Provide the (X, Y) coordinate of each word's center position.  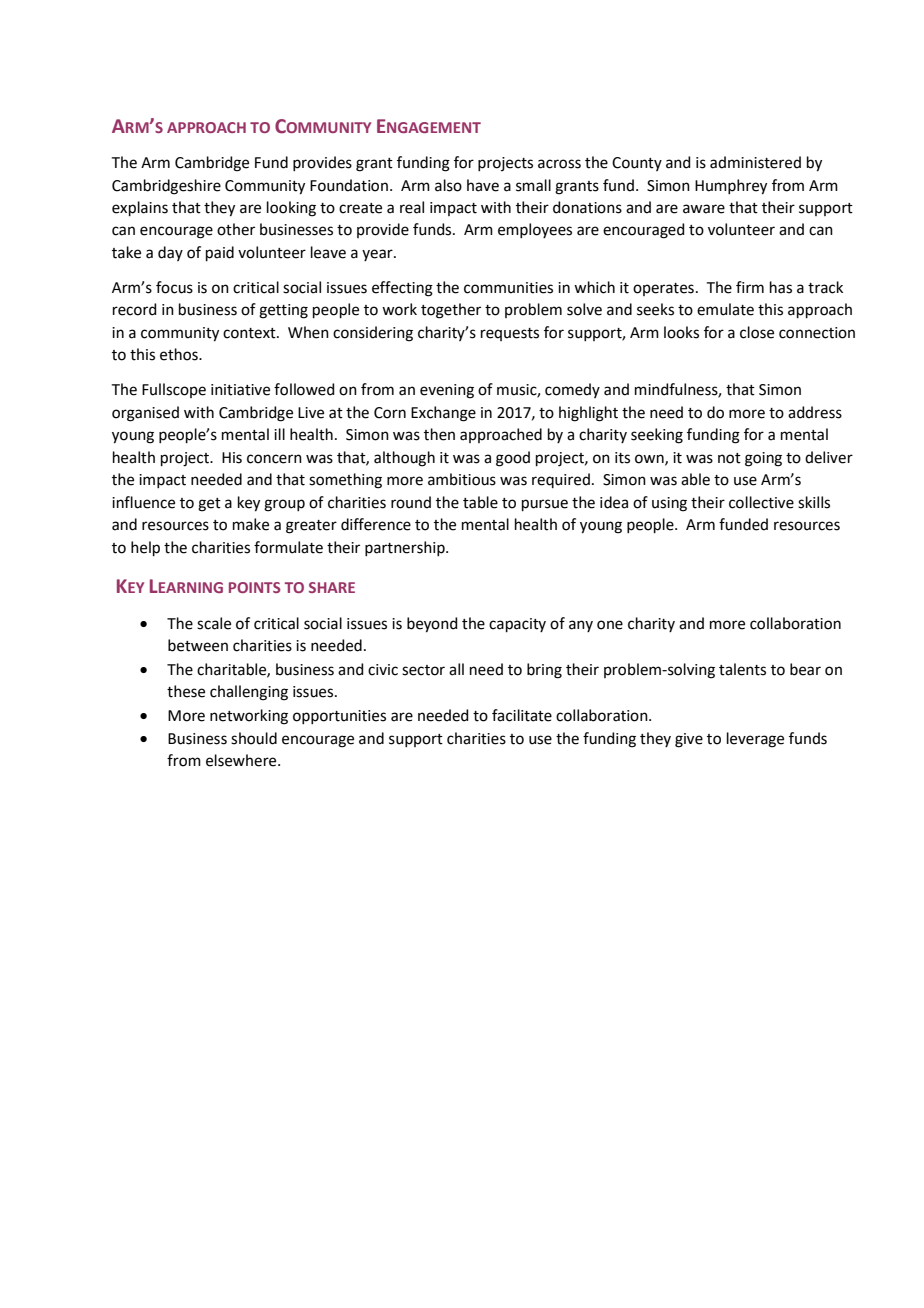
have (483, 185)
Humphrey (731, 187)
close (757, 332)
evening (447, 391)
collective (761, 502)
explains (140, 208)
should (254, 738)
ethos (180, 354)
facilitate (522, 715)
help (145, 548)
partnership (406, 548)
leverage (755, 740)
